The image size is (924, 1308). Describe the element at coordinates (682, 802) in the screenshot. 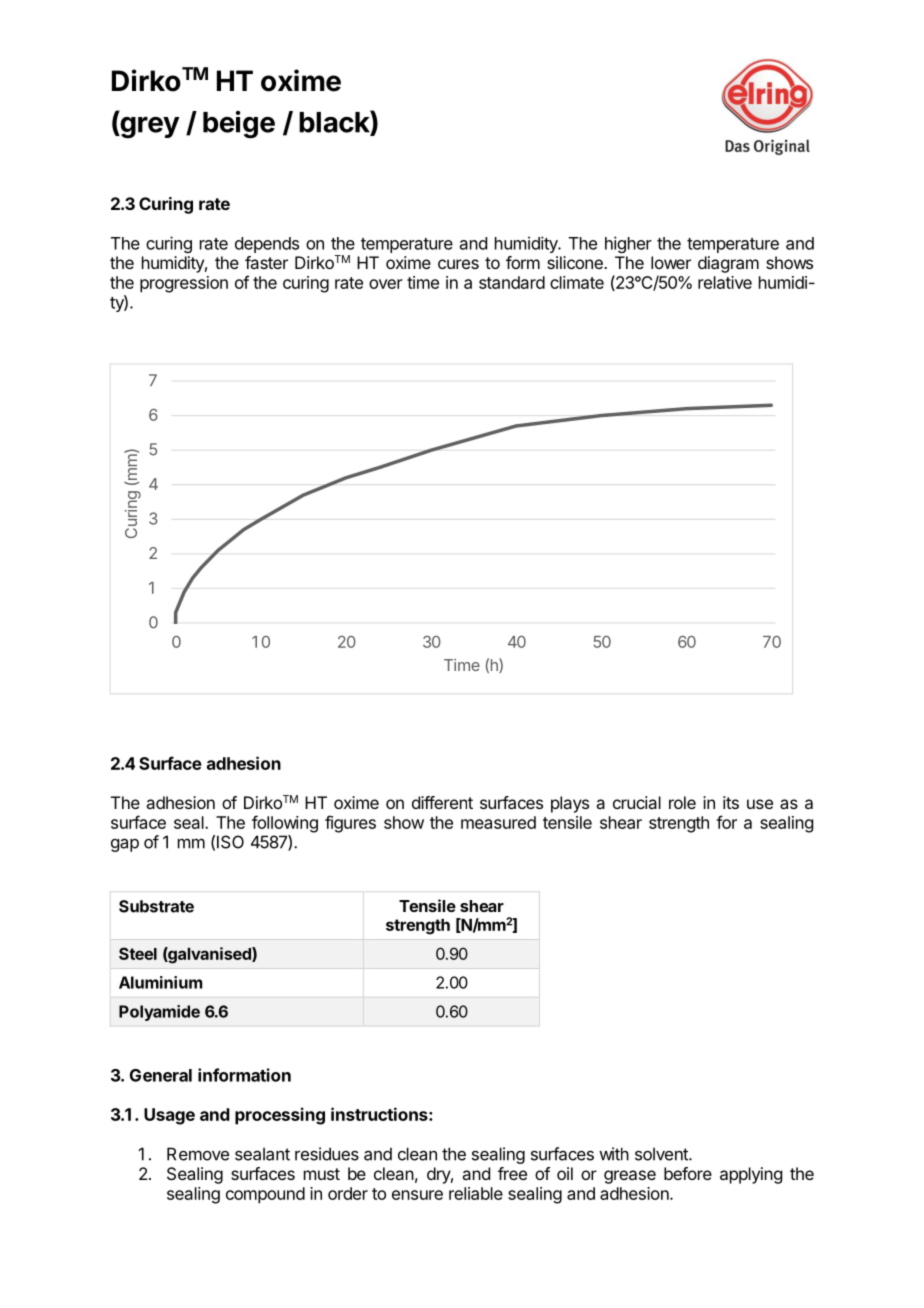

I see `role` at that location.
